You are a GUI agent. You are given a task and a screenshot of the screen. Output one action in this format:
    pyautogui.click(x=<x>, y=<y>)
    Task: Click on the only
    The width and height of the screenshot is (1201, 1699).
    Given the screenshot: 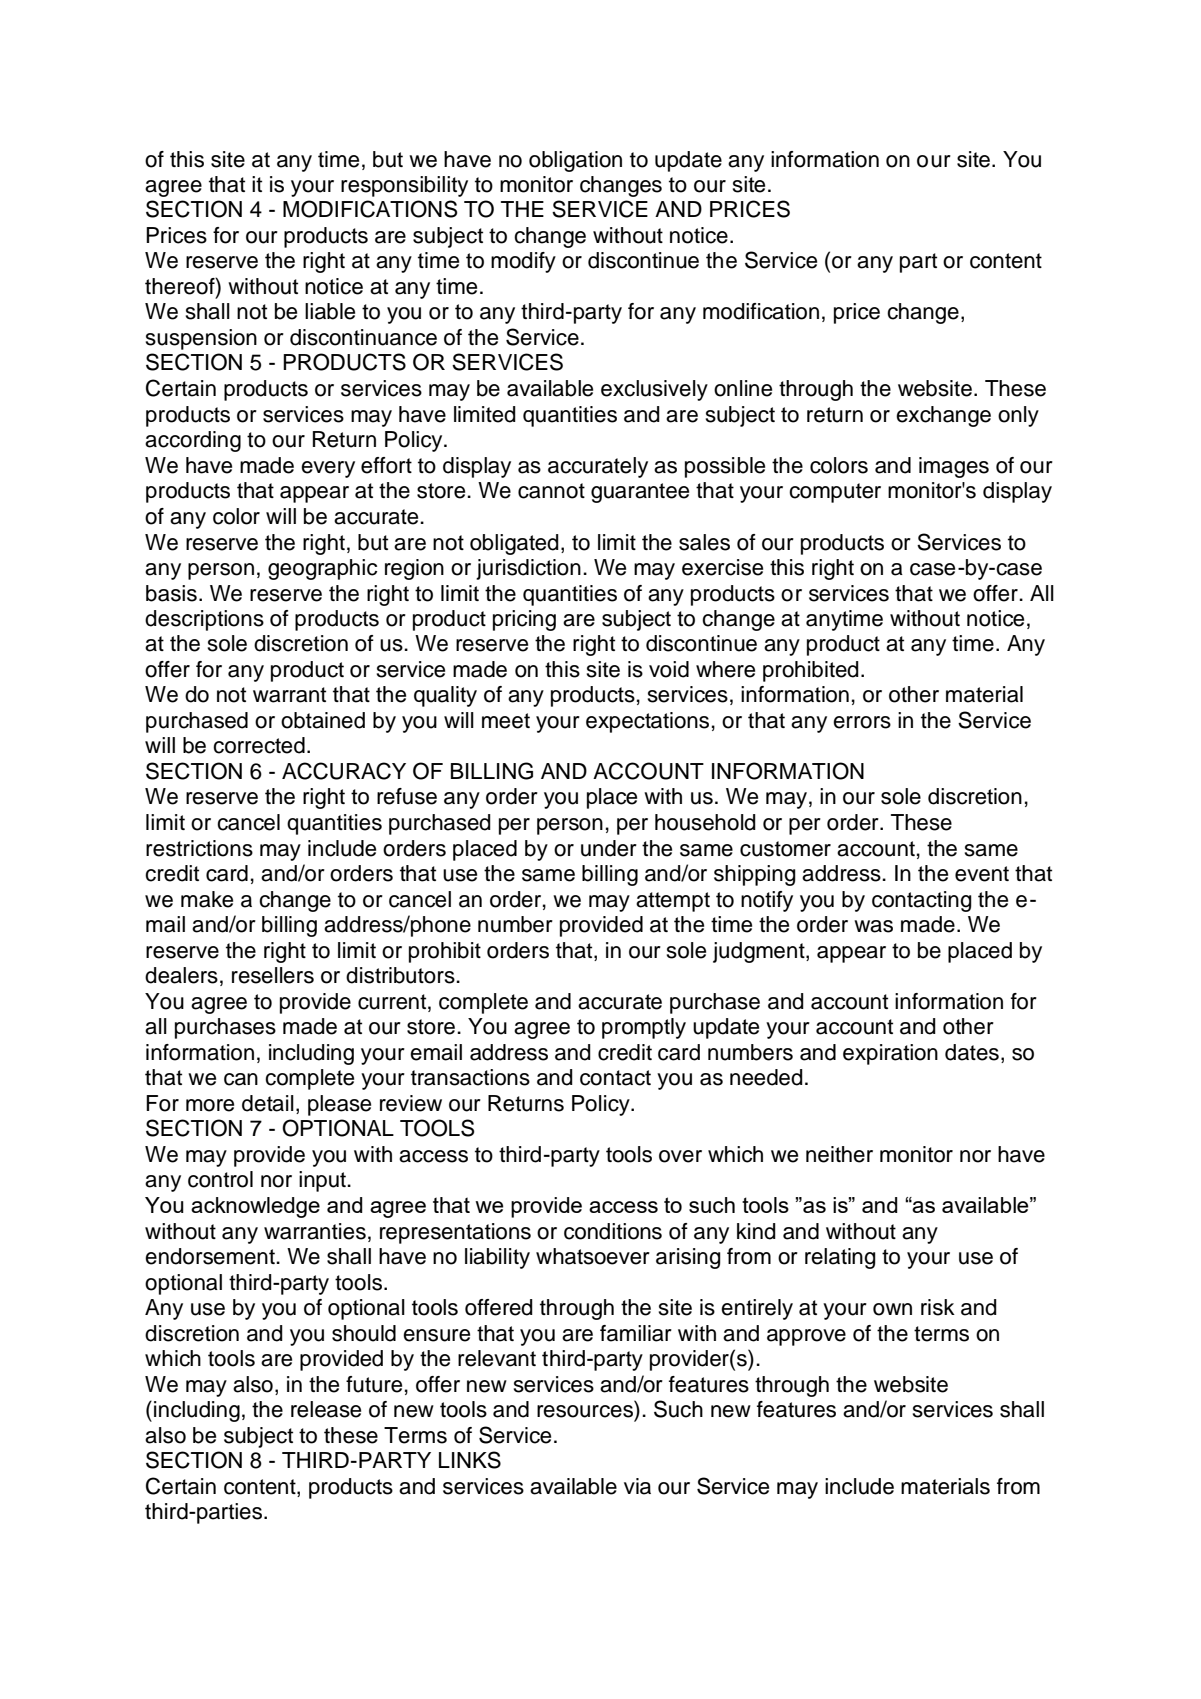 What is the action you would take?
    pyautogui.click(x=1018, y=416)
